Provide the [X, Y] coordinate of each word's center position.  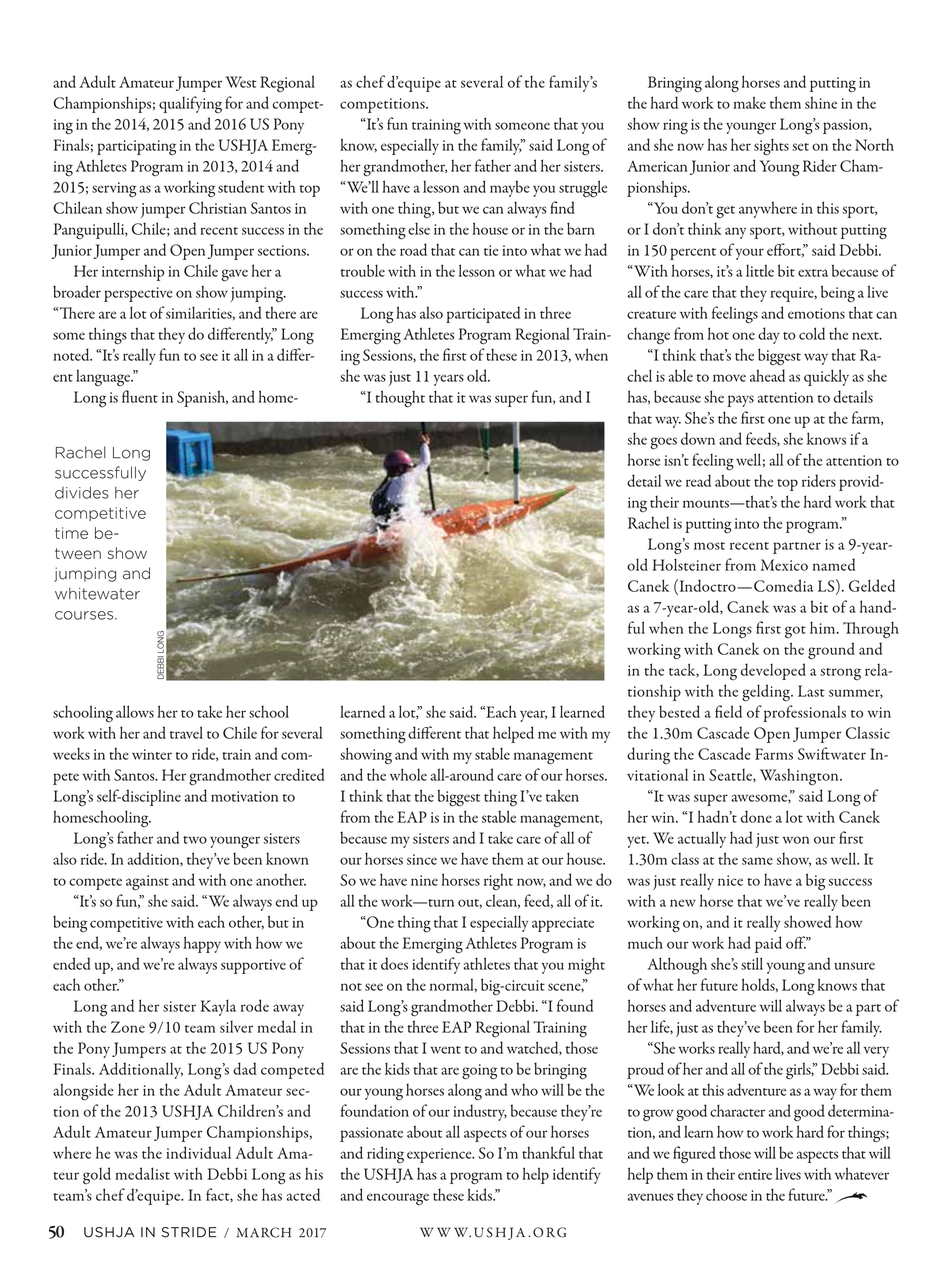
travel [186, 732]
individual [198, 1152]
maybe [510, 188]
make [749, 102]
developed [773, 671]
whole [408, 774]
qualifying [190, 104]
